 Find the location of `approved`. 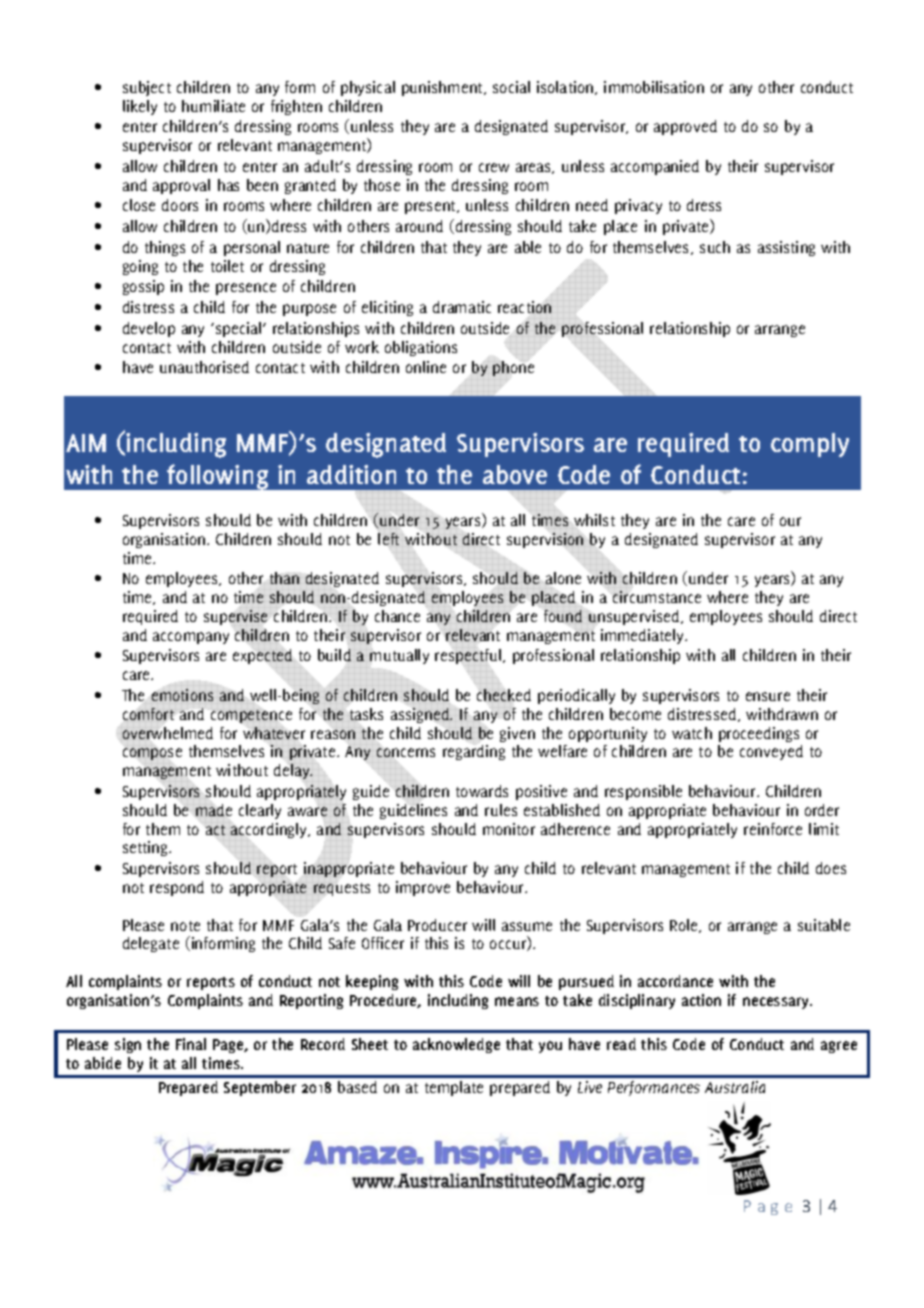

approved is located at coordinates (685, 127).
